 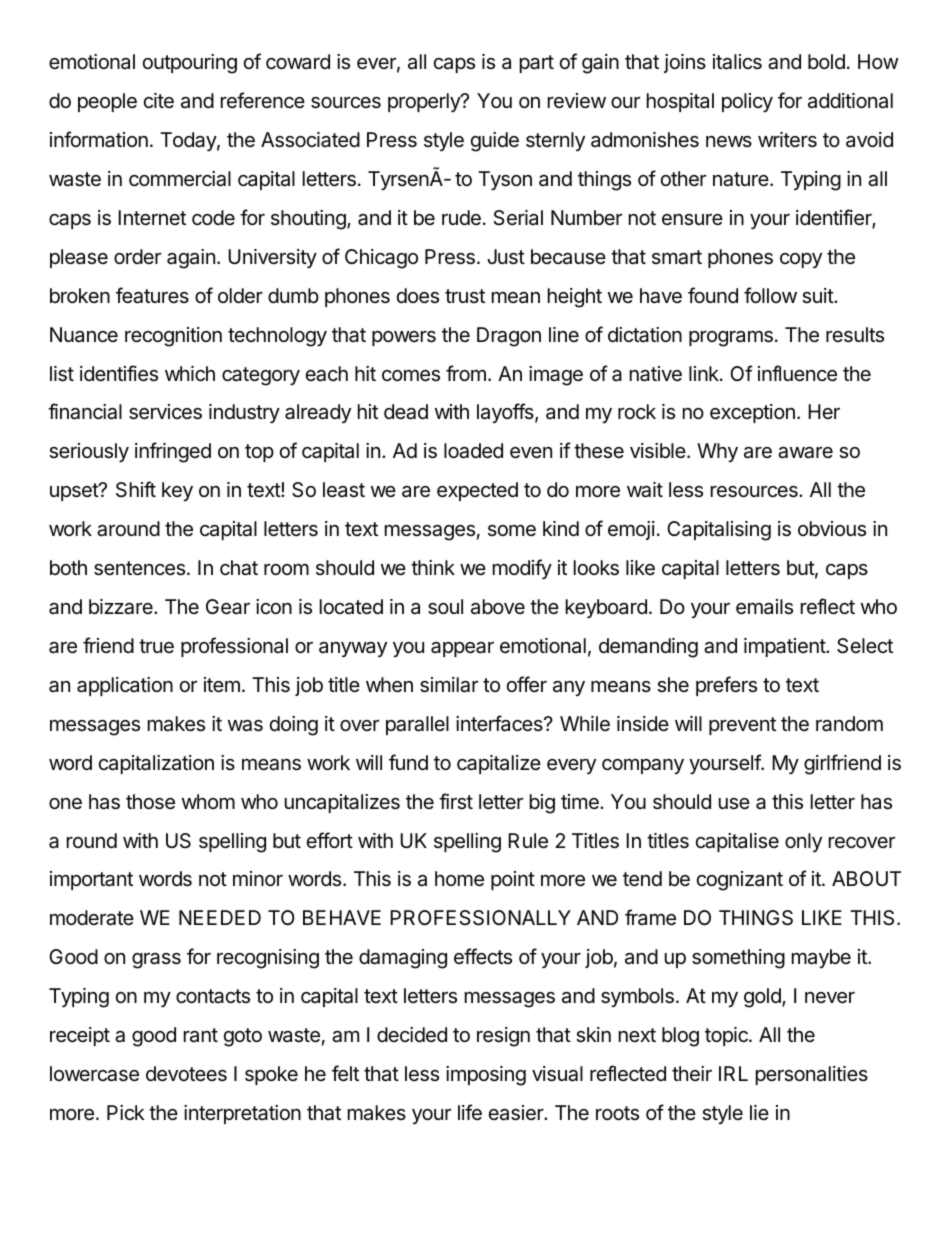 I want to click on home, so click(x=459, y=879).
